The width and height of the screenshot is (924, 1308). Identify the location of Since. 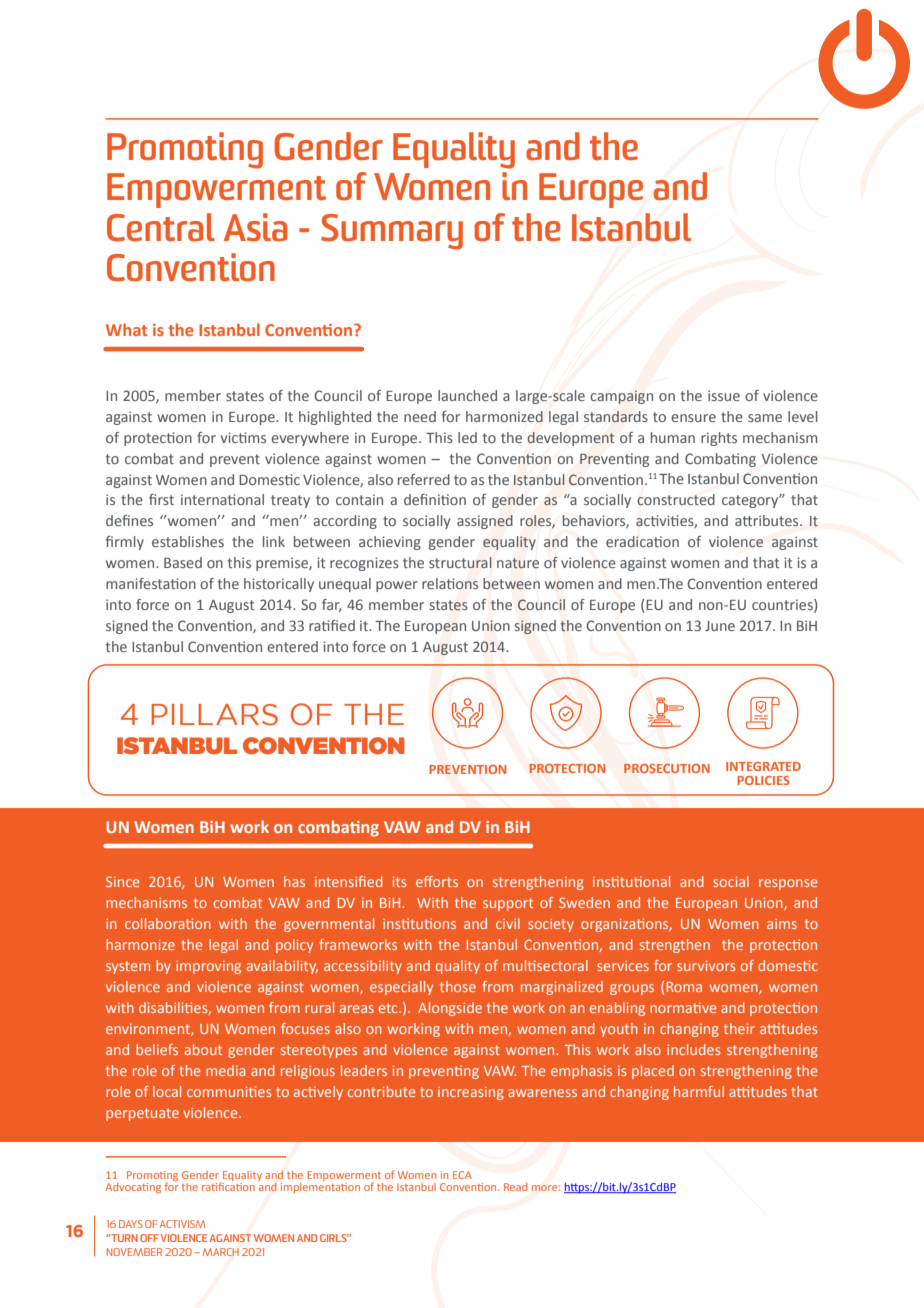
(122, 881).
